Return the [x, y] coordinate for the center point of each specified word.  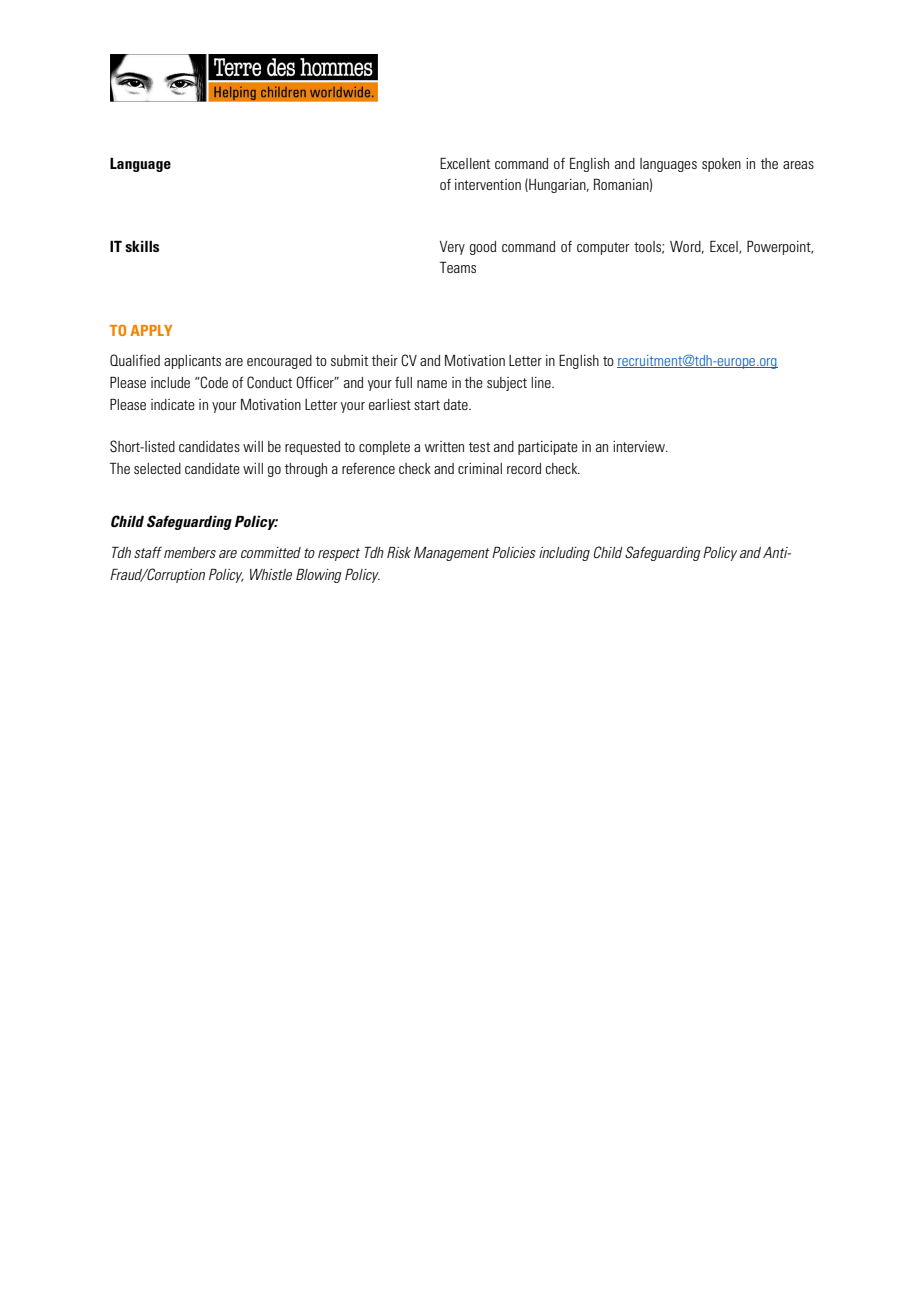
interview [640, 446]
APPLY [151, 330]
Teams [458, 267]
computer [603, 248]
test [479, 447]
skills [142, 246]
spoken [721, 165]
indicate [173, 404]
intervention [488, 184]
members [190, 552]
